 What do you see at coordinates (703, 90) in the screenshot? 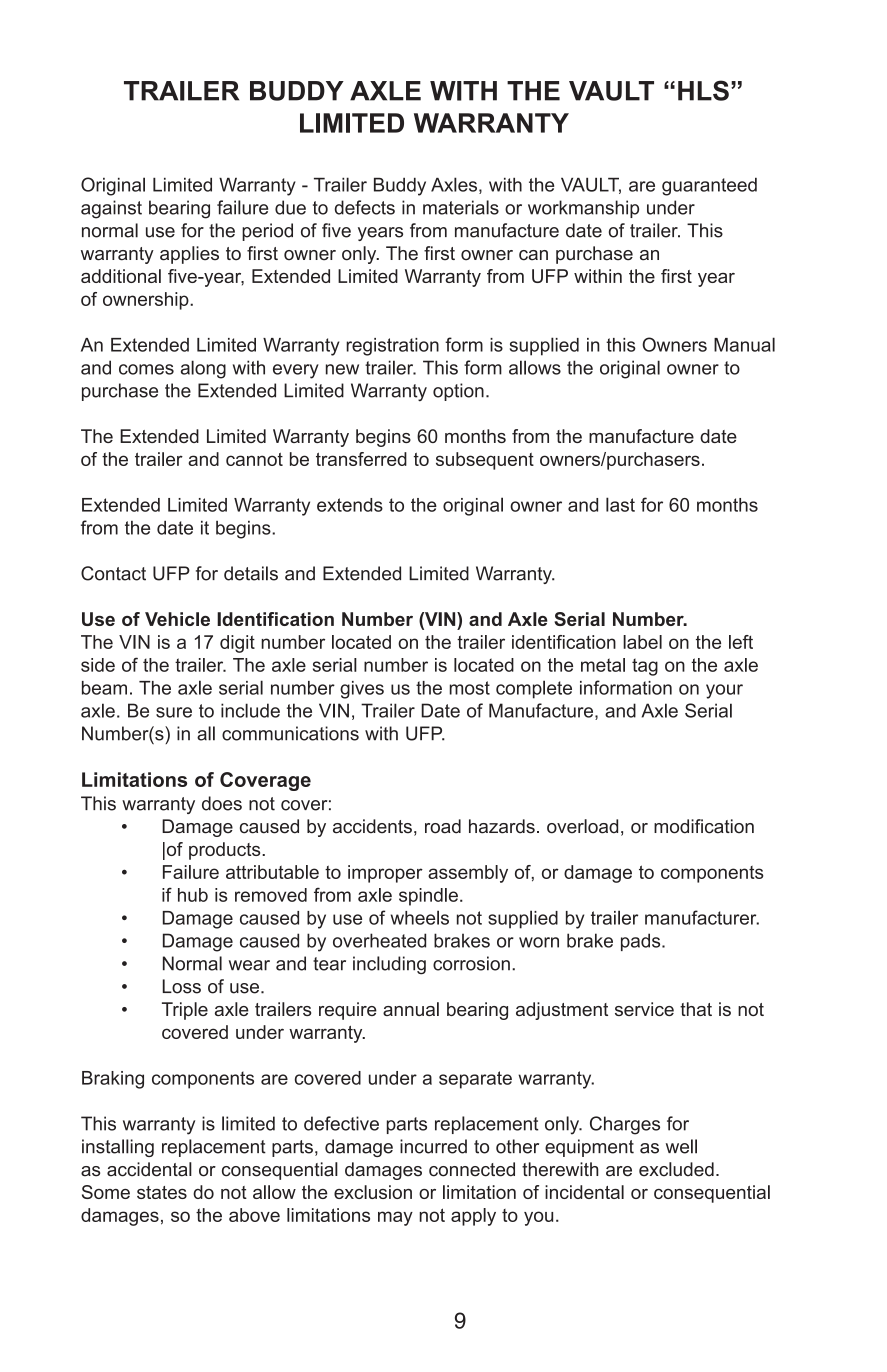
I see `HLS` at bounding box center [703, 90].
